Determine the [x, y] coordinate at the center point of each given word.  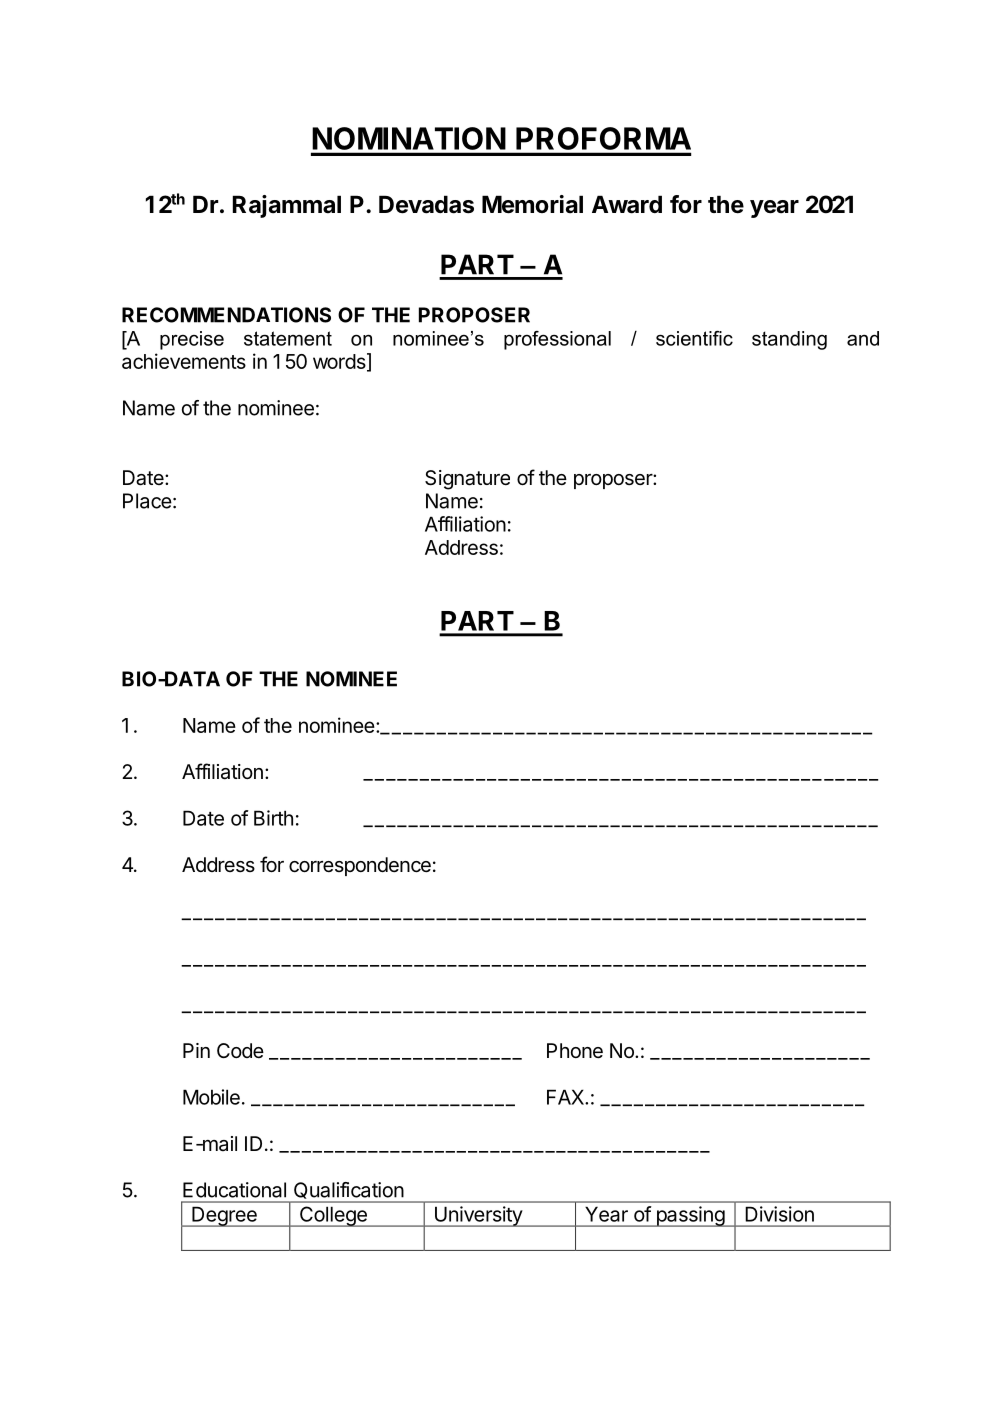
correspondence [360, 866]
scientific [694, 338]
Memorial [532, 204]
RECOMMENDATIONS [226, 315]
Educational [234, 1190]
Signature [467, 480]
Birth [273, 818]
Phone [575, 1050]
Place [147, 501]
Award [627, 204]
